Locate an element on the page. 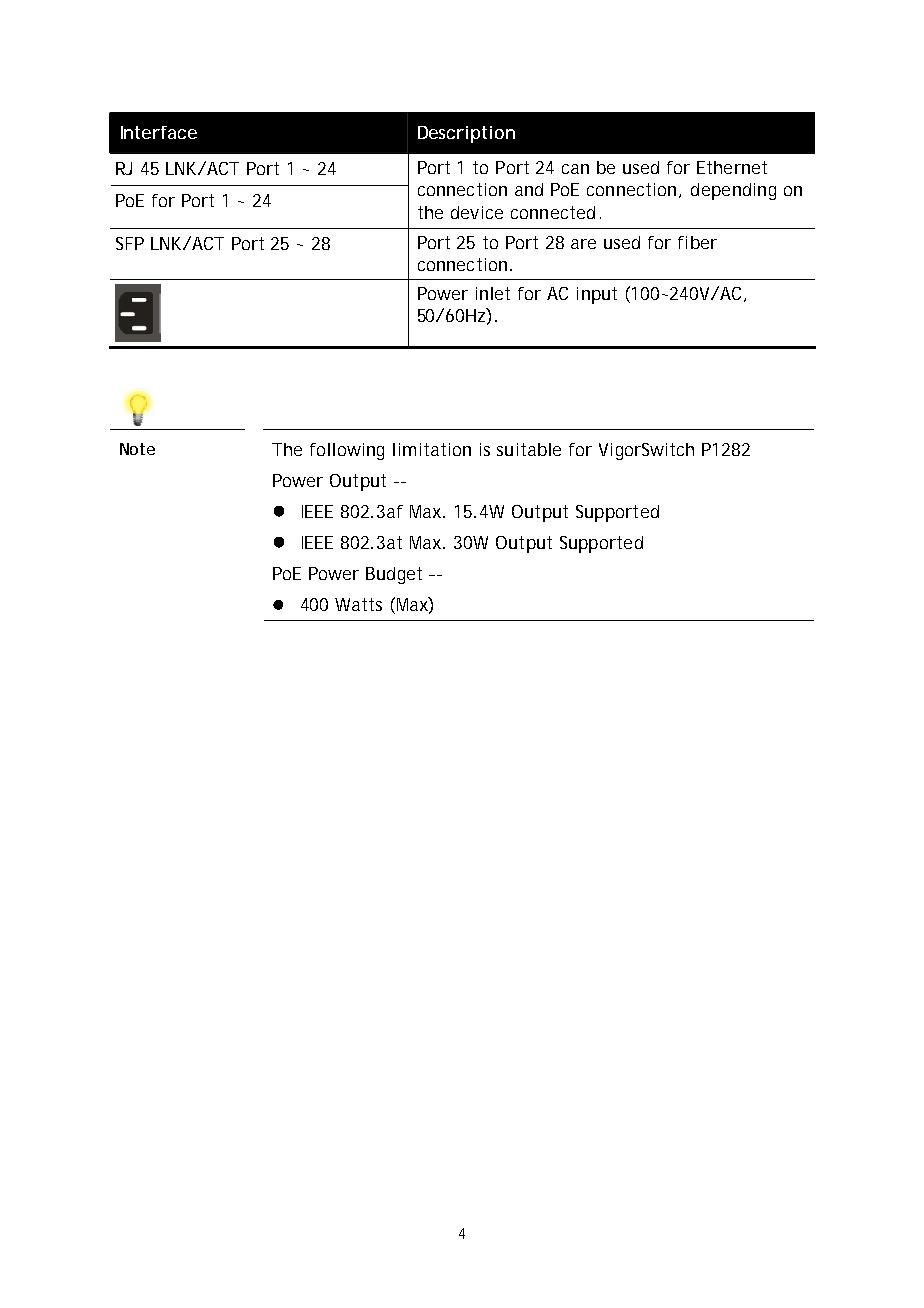 The width and height of the image is (924, 1308). Note is located at coordinates (137, 449).
